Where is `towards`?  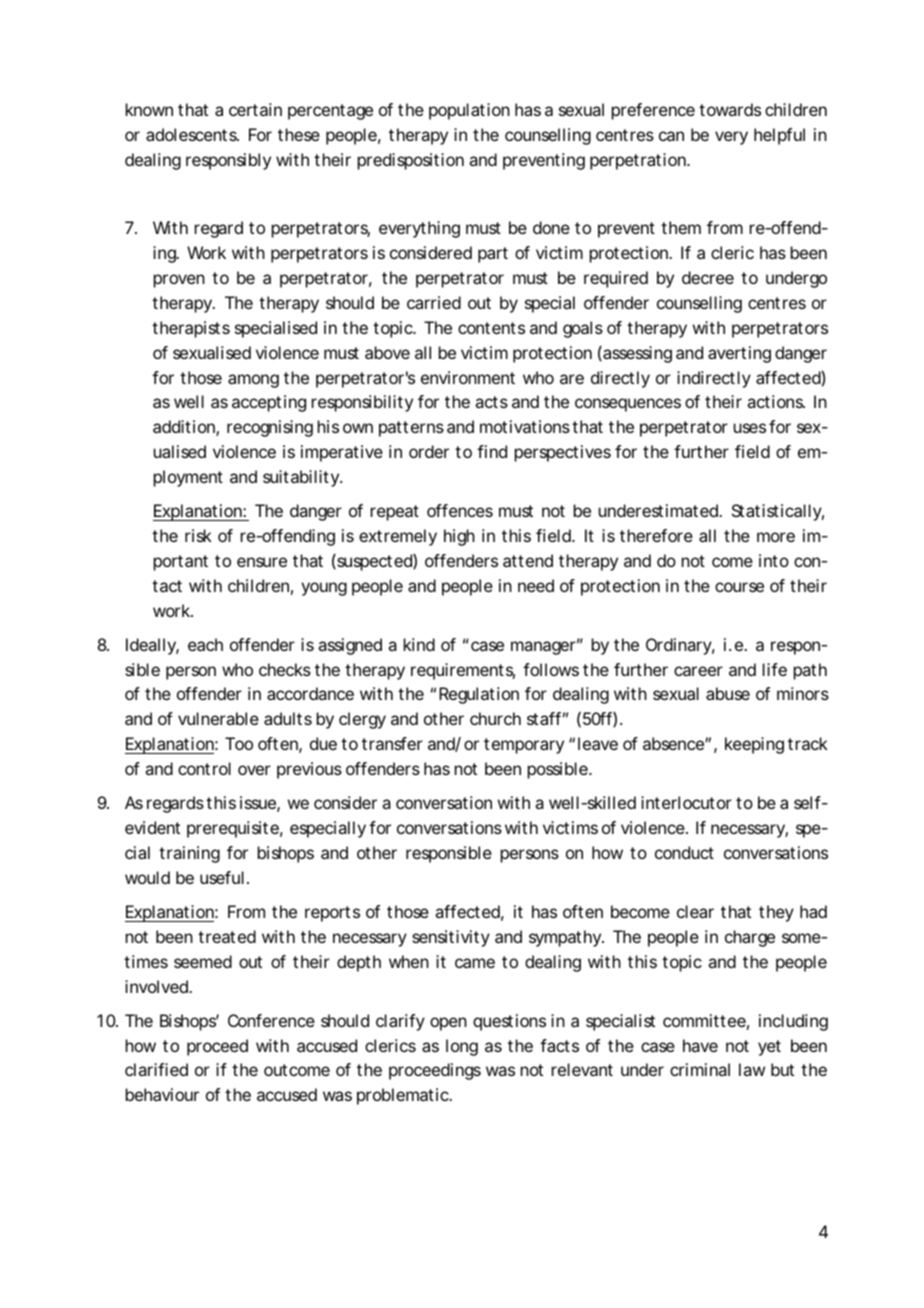 towards is located at coordinates (730, 109).
